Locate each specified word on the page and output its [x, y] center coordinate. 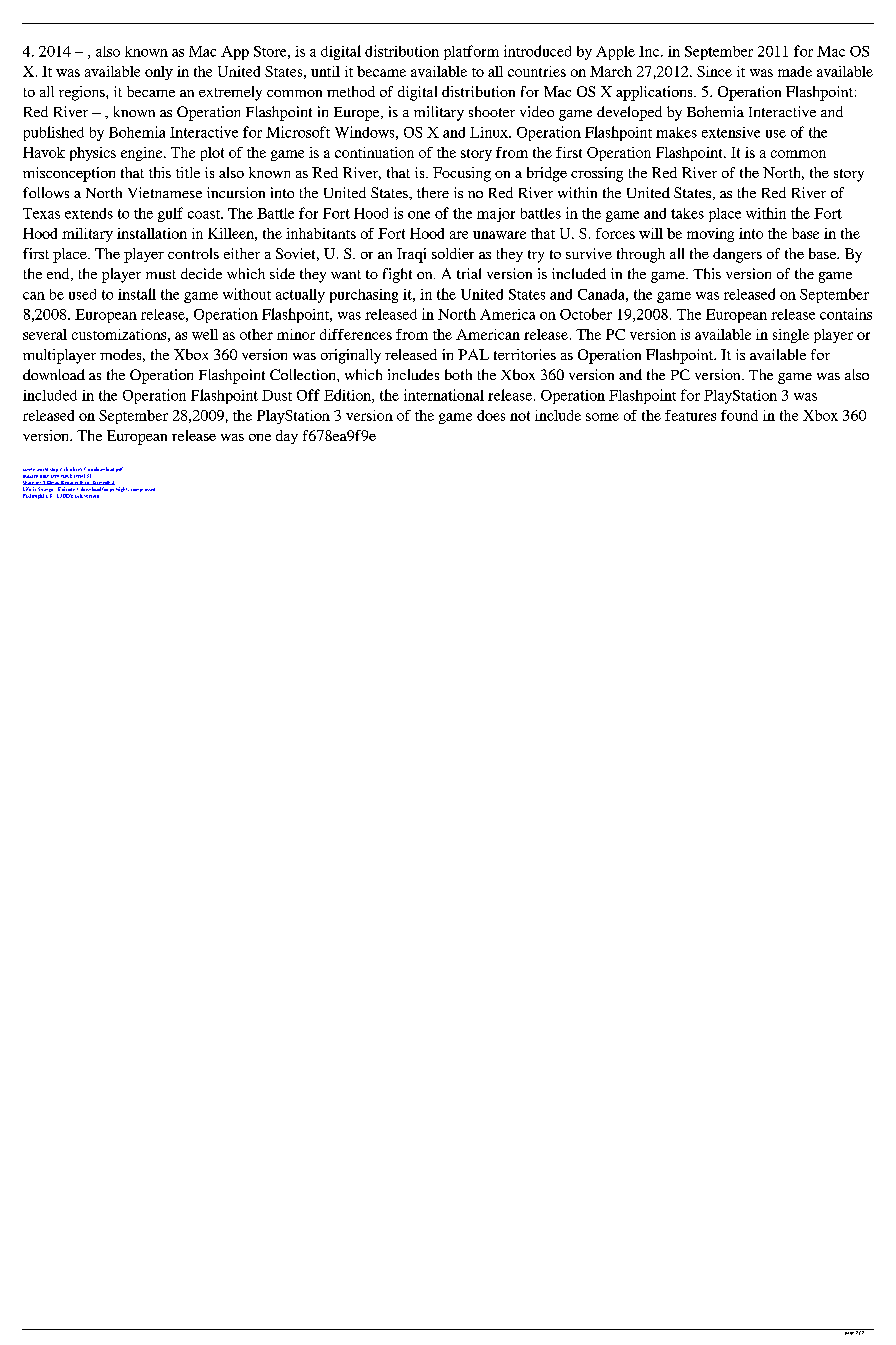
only [159, 73]
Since [714, 71]
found [739, 415]
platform [471, 52]
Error [86, 483]
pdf [119, 469]
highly [122, 489]
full [79, 496]
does [491, 415]
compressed [143, 490]
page [849, 1332]
